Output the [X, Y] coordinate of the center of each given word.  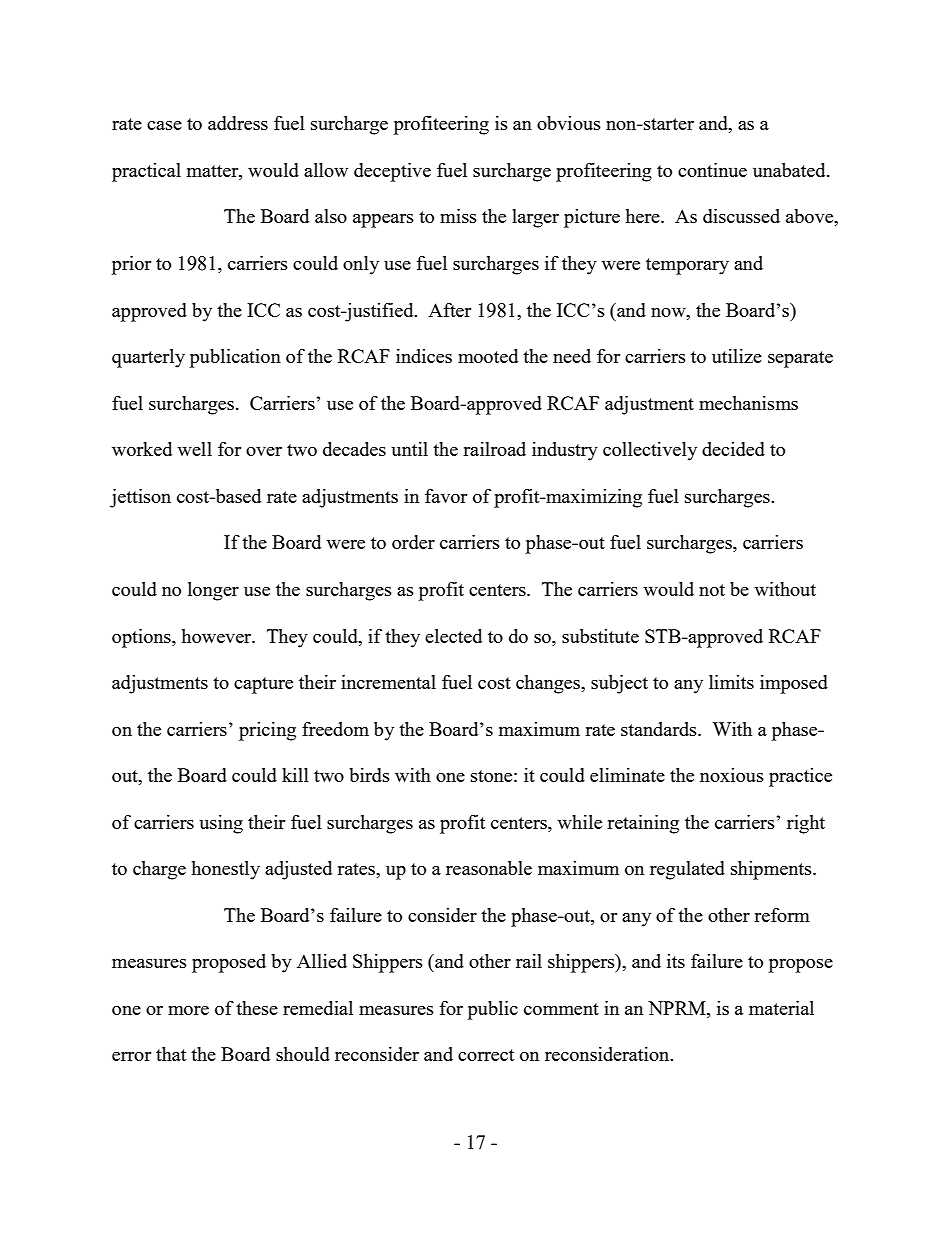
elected [453, 636]
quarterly [148, 358]
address [238, 123]
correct [486, 1055]
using [221, 824]
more [188, 1010]
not [712, 590]
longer [213, 591]
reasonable [489, 868]
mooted [488, 356]
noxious [732, 775]
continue [712, 170]
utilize [737, 356]
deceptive [392, 172]
